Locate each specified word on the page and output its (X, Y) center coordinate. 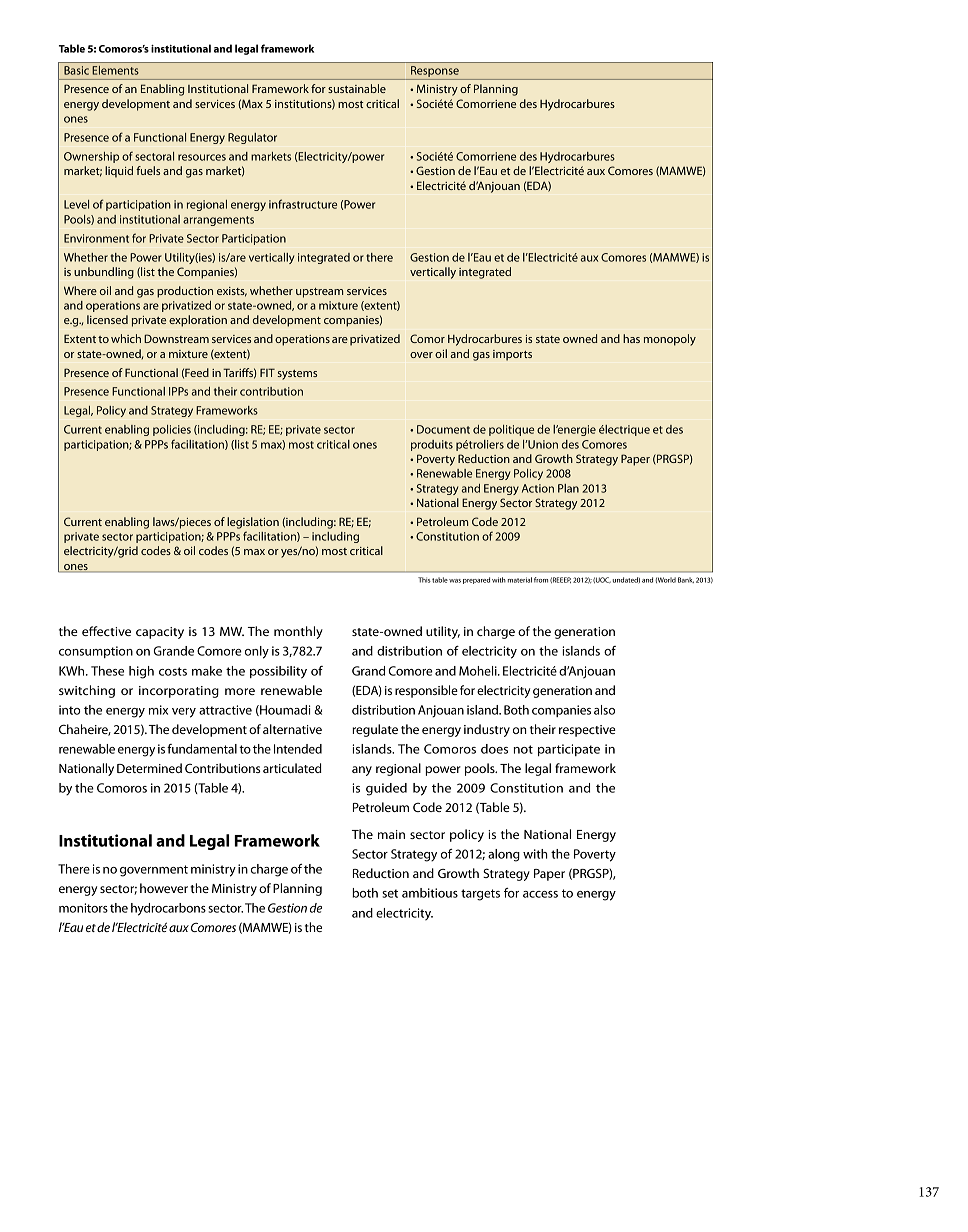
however (164, 888)
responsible (426, 691)
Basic (76, 70)
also (604, 710)
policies (172, 430)
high (141, 672)
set (390, 893)
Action (538, 488)
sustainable (357, 88)
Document (443, 429)
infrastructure (303, 204)
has (631, 338)
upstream (319, 293)
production (185, 292)
